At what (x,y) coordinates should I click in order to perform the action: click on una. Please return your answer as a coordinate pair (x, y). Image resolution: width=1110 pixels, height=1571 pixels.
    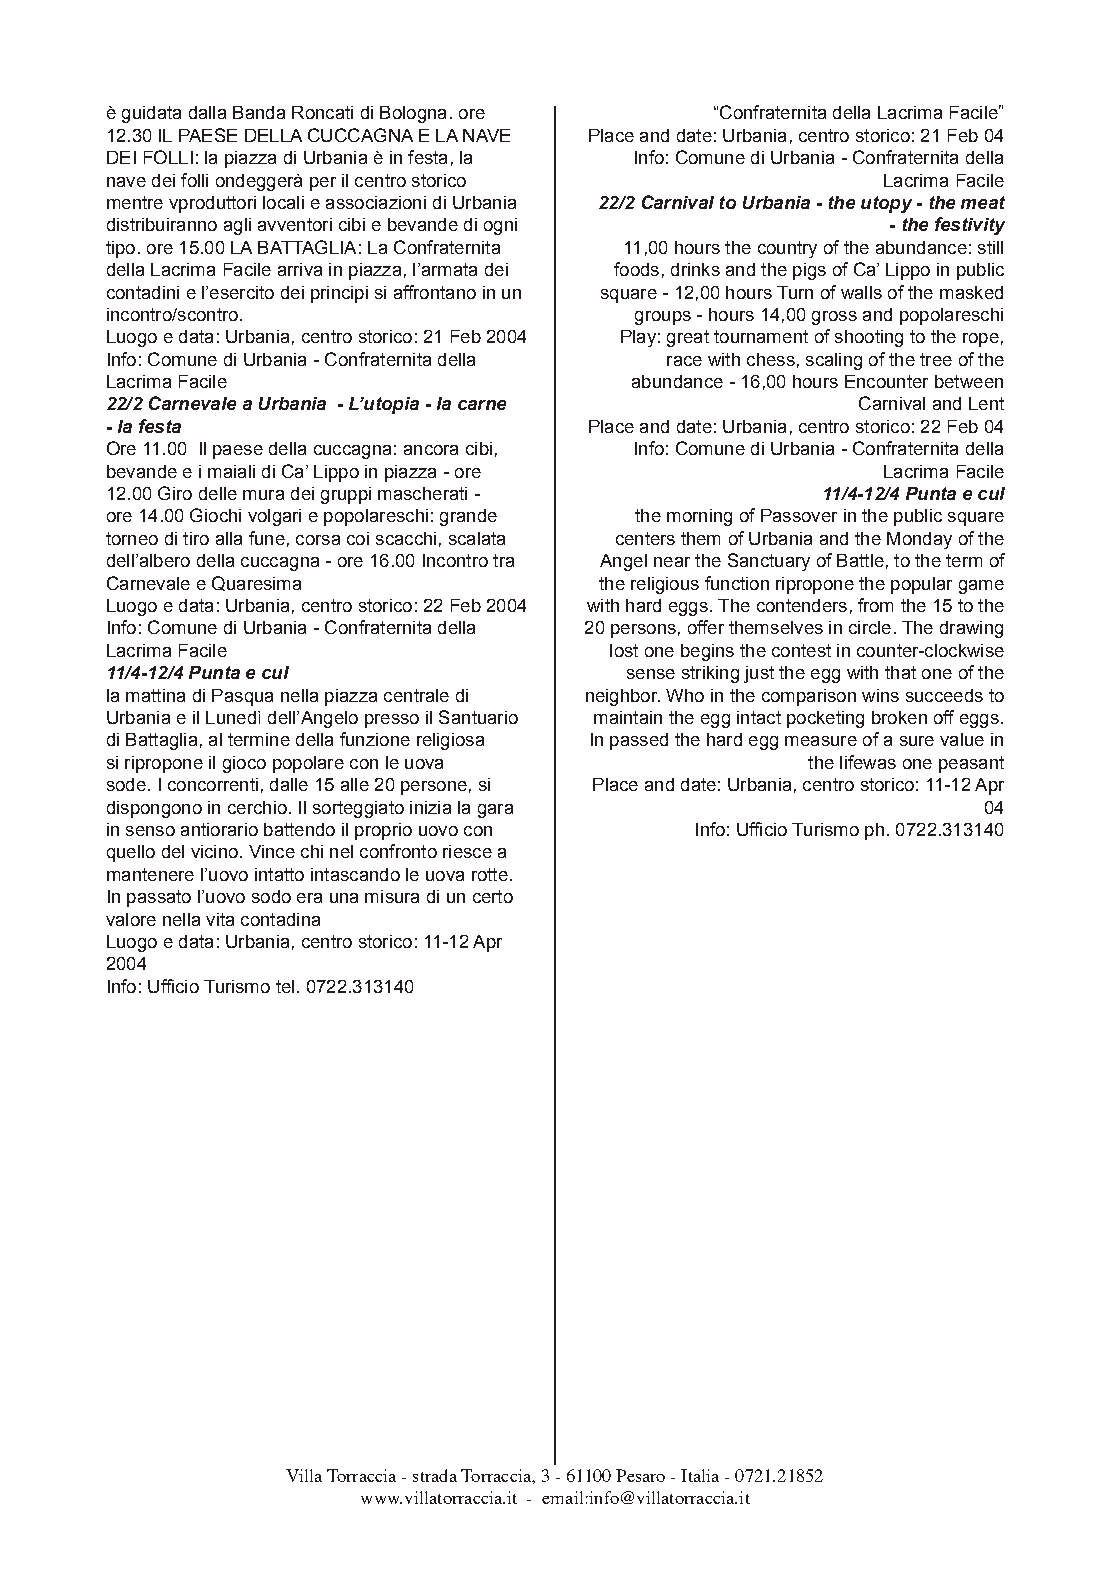
    Looking at the image, I should click on (344, 898).
